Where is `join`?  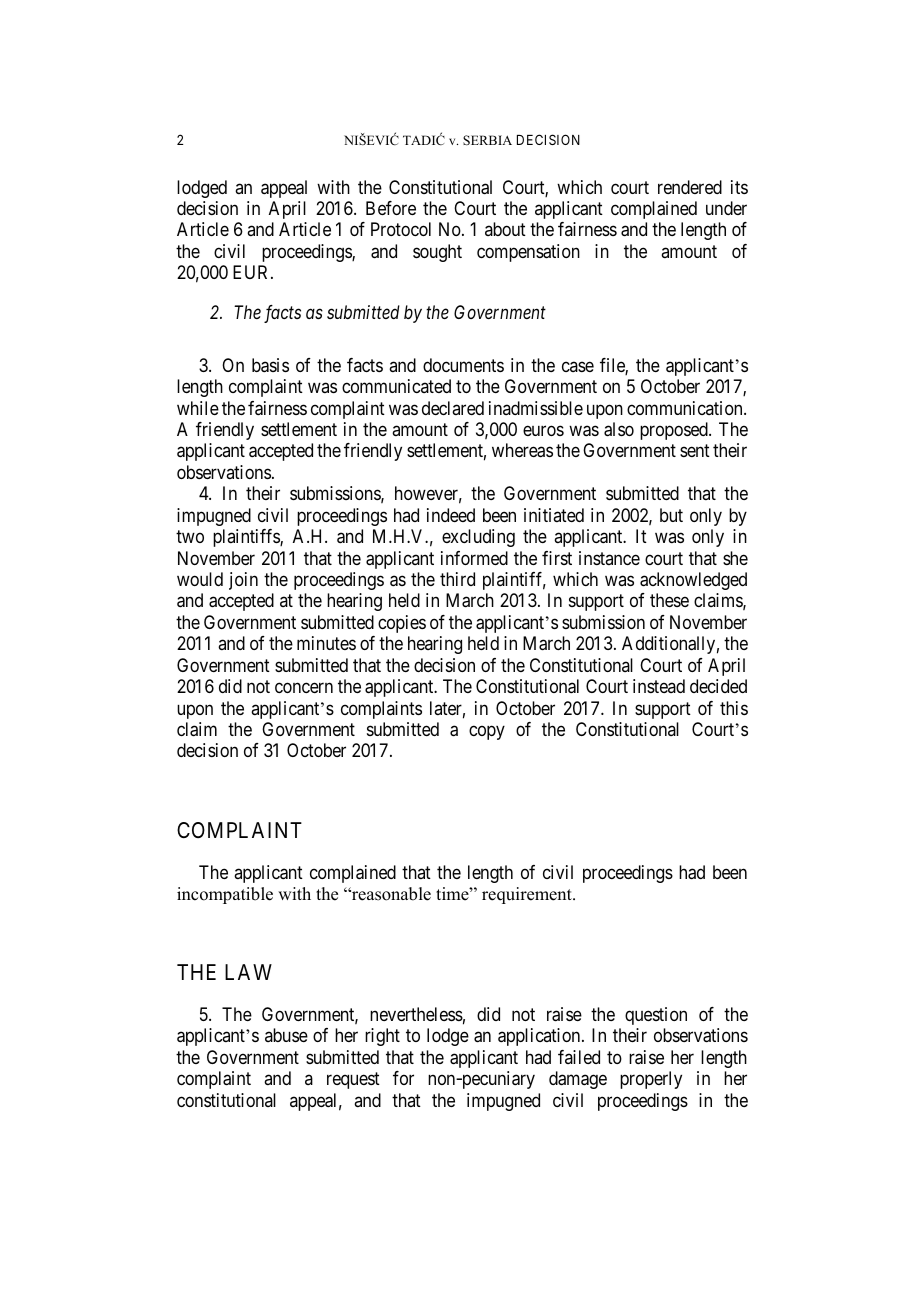 join is located at coordinates (243, 581).
